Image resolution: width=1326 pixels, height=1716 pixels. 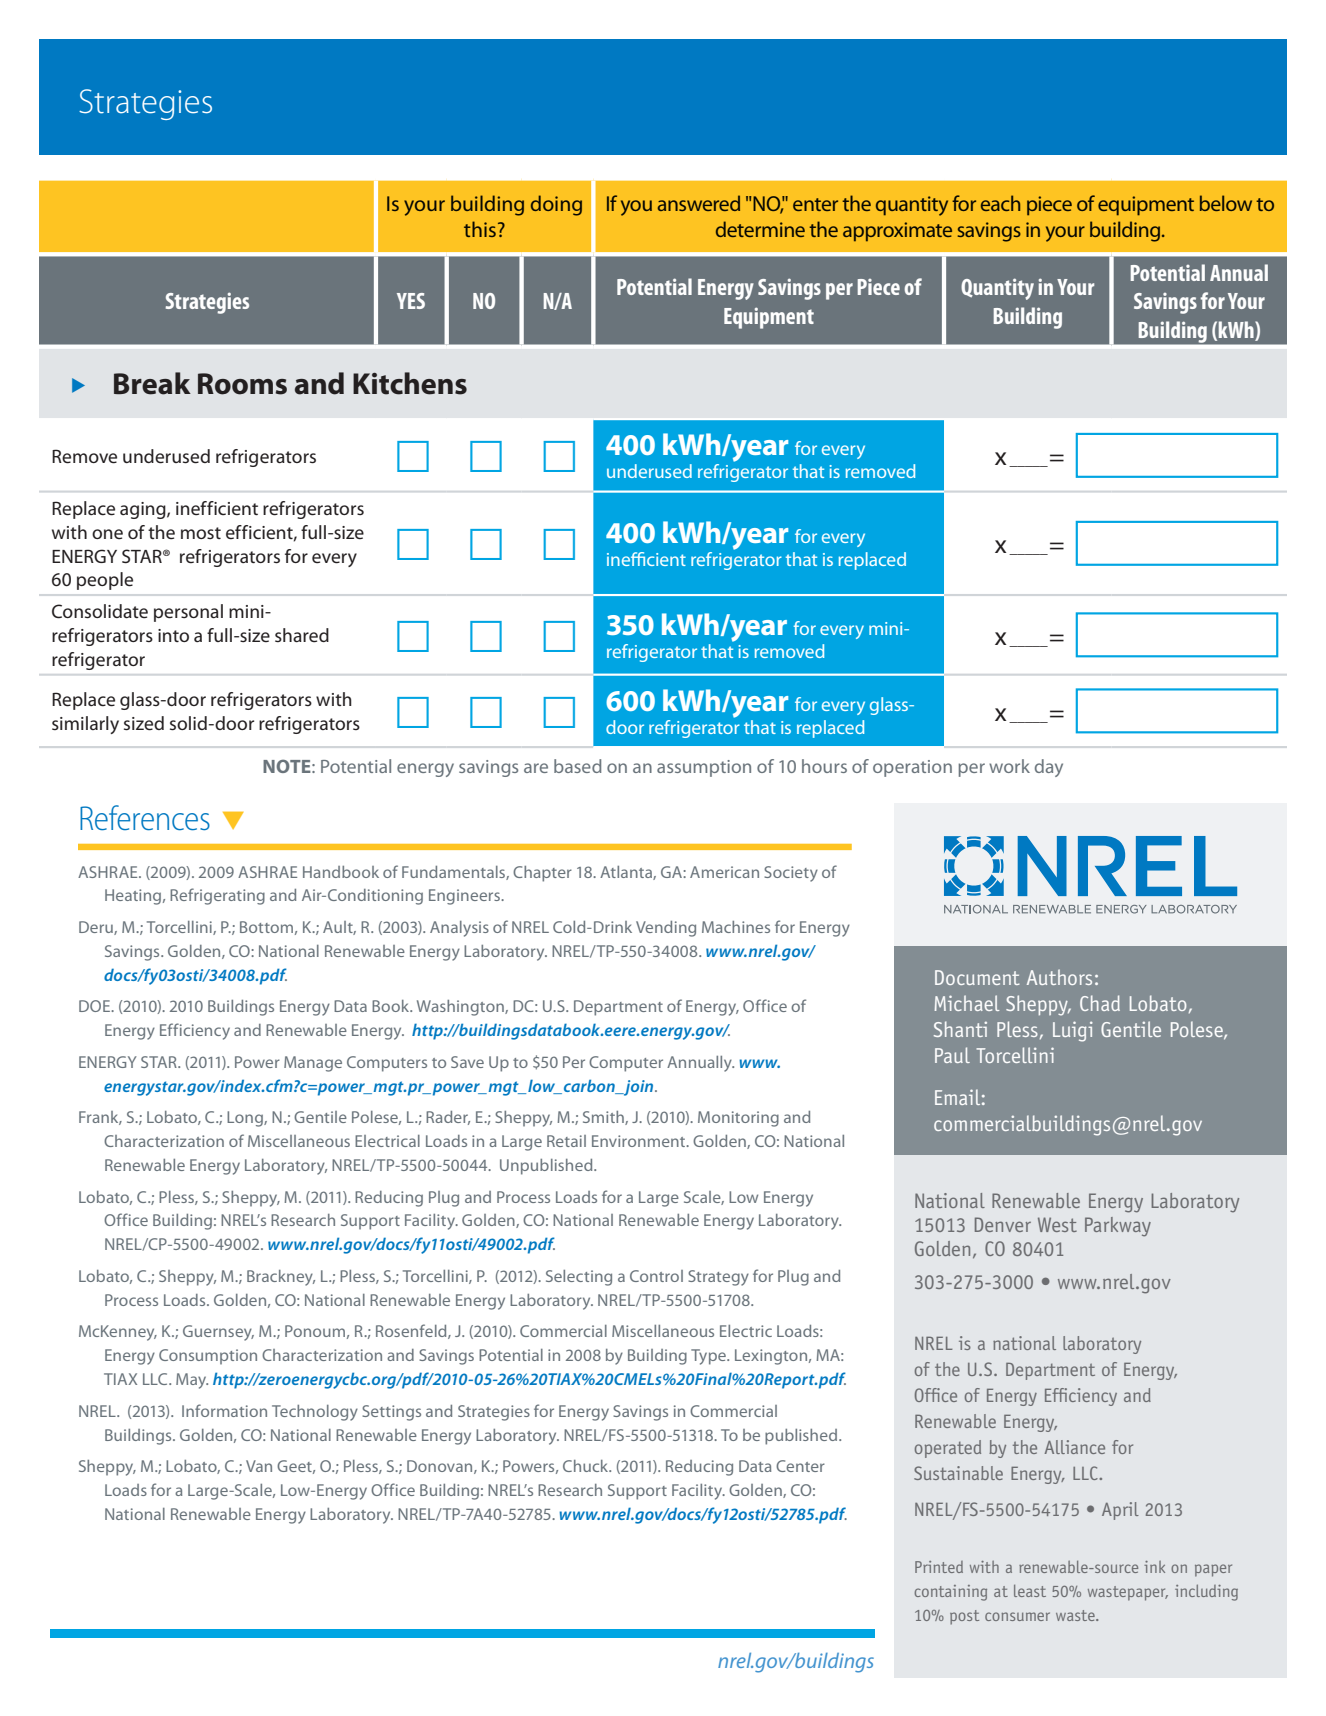 What do you see at coordinates (224, 1410) in the screenshot?
I see `Information` at bounding box center [224, 1410].
